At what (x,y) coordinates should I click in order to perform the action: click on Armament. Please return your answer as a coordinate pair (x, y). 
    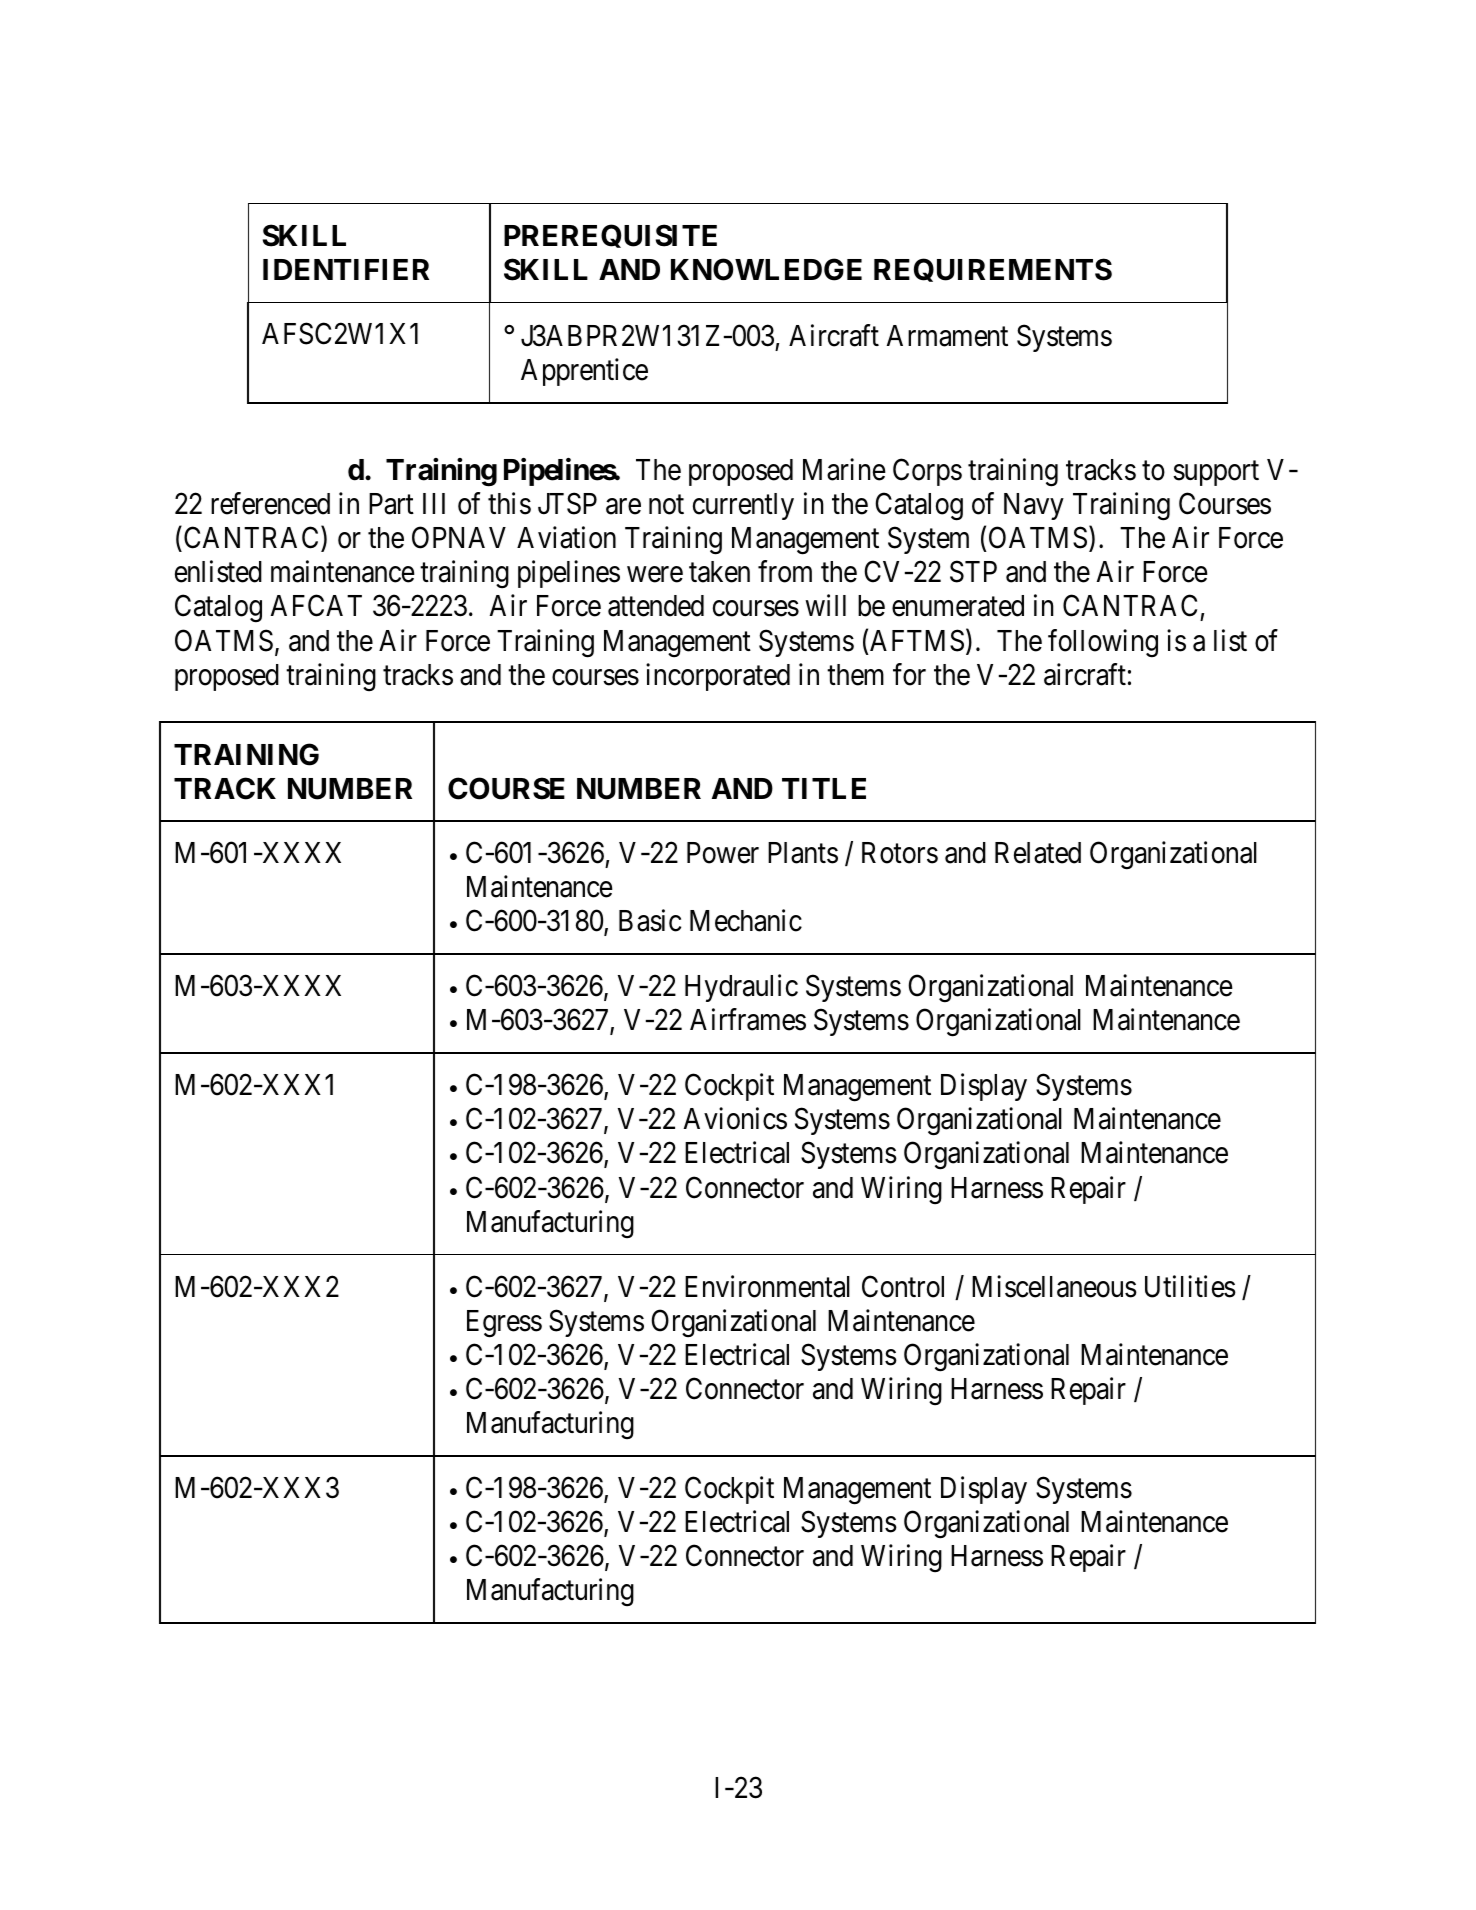
    Looking at the image, I should click on (947, 336).
